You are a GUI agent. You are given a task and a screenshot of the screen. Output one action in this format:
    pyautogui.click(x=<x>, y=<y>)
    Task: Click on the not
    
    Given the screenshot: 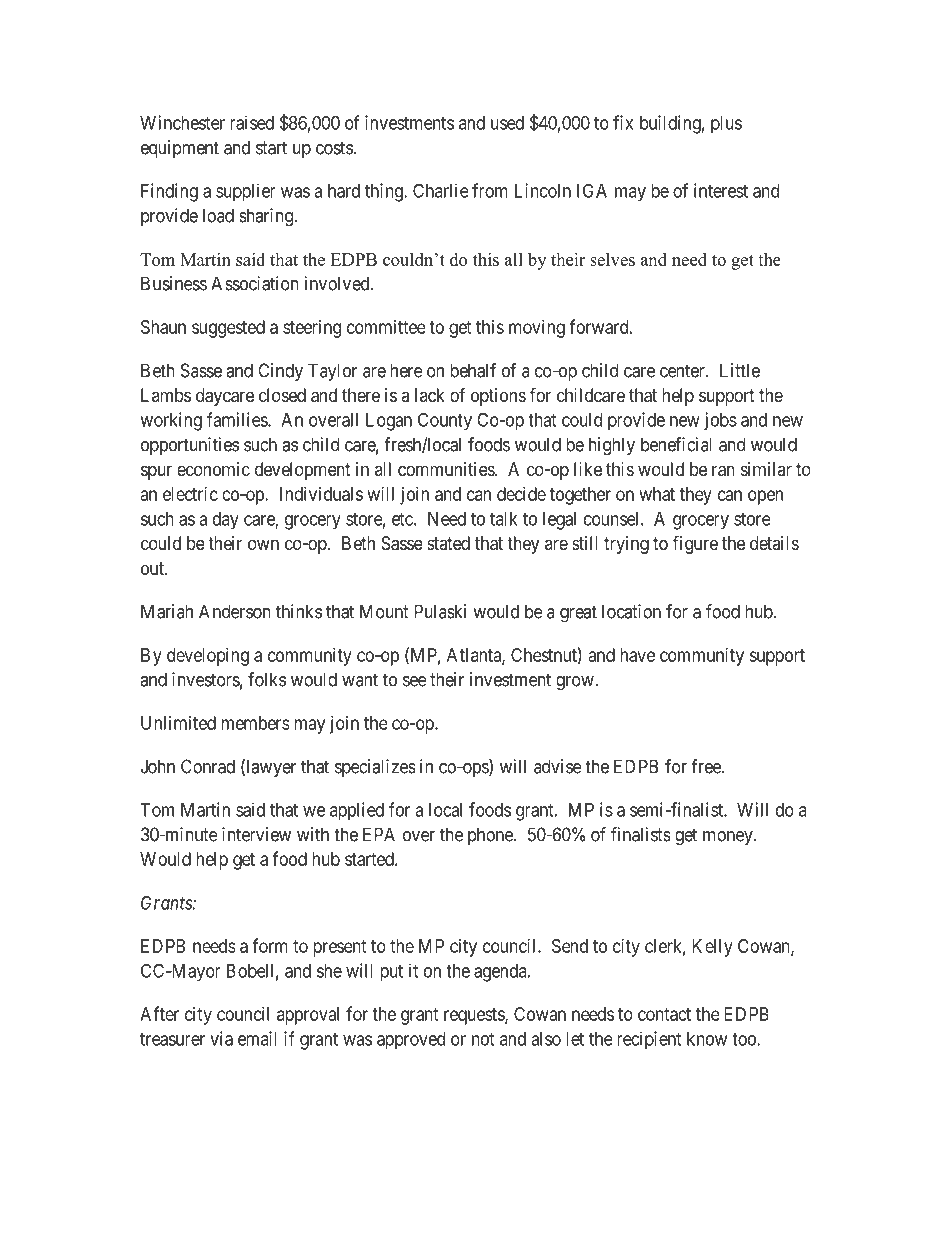 What is the action you would take?
    pyautogui.click(x=483, y=1039)
